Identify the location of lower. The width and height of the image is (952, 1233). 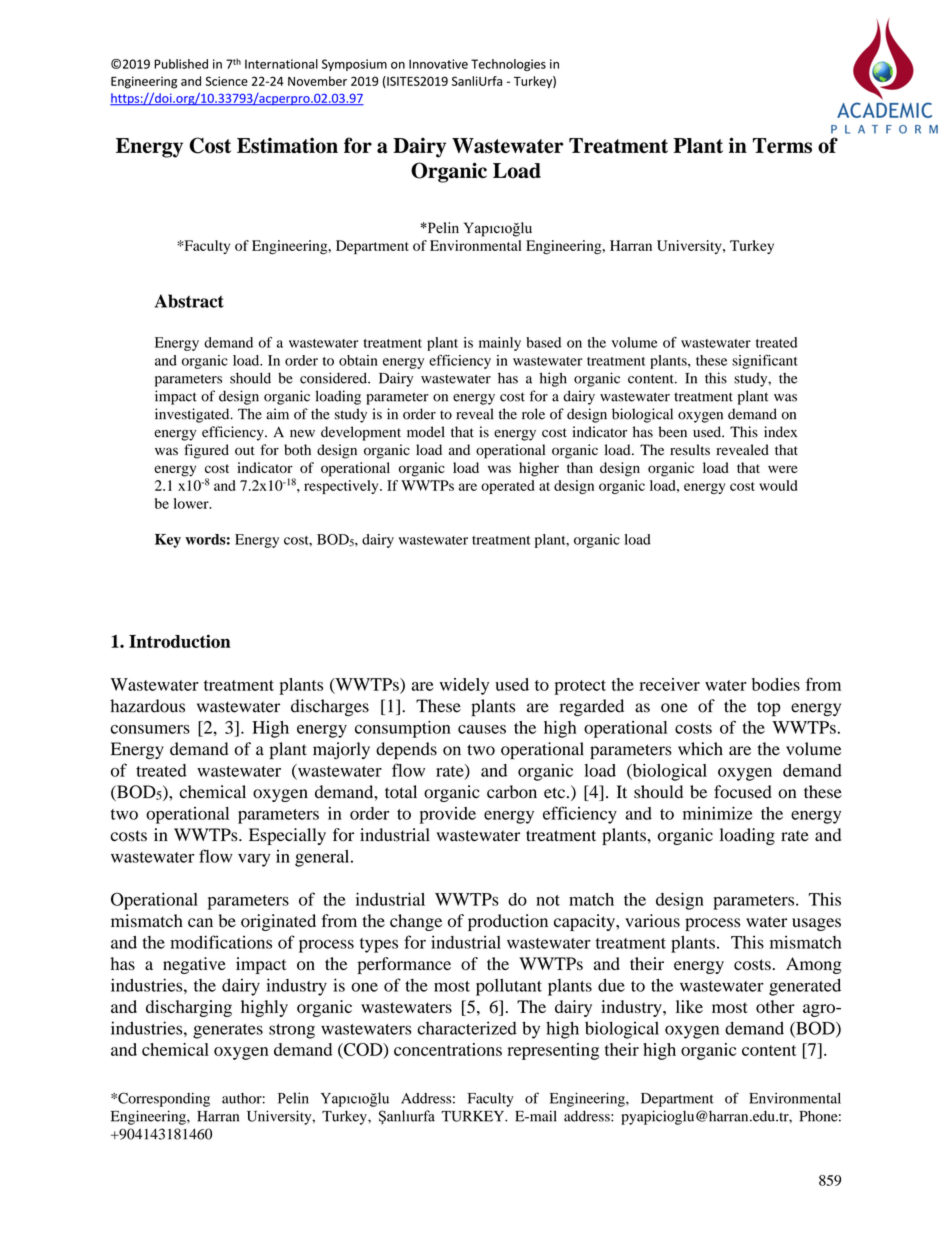
(192, 503).
